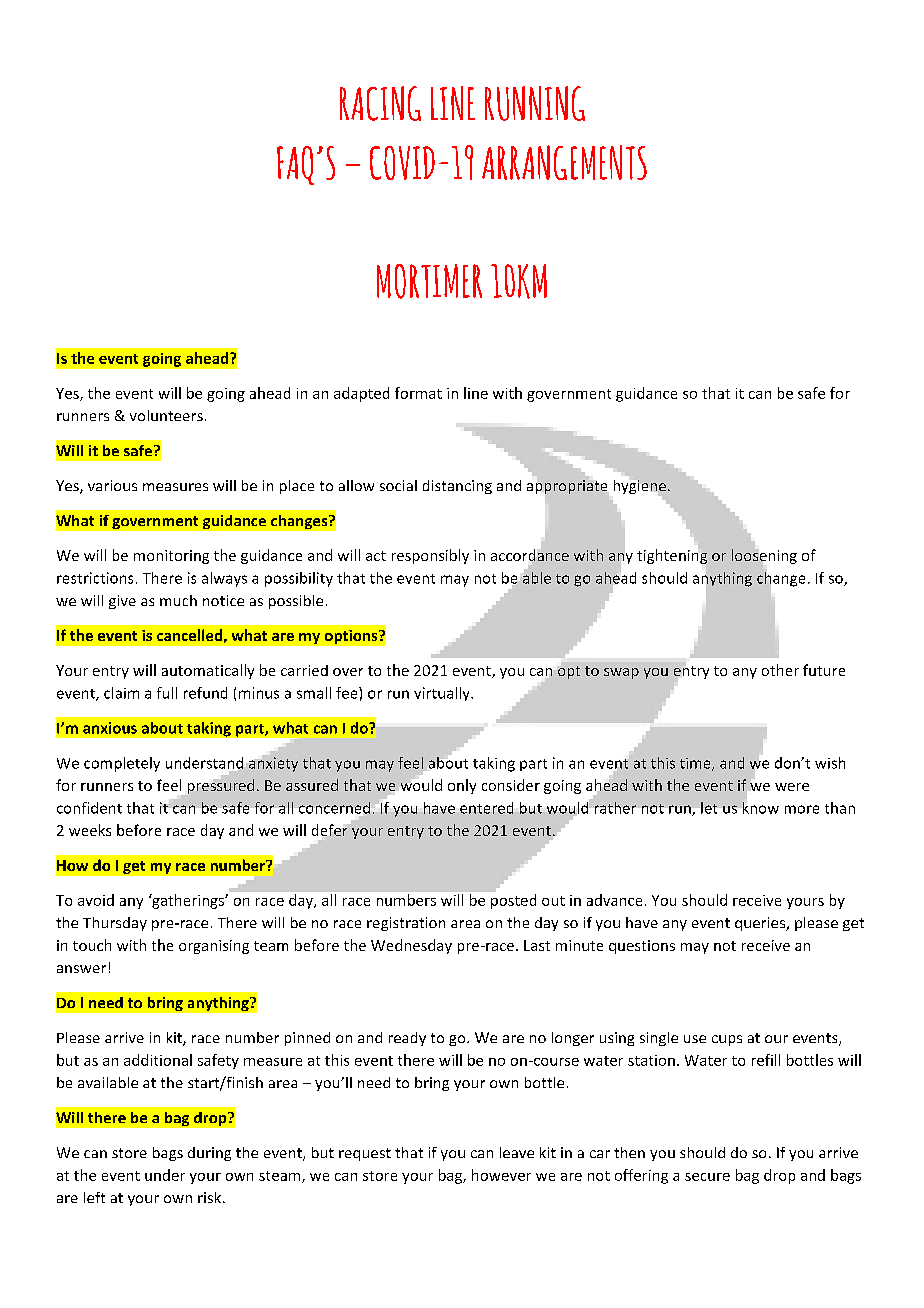  Describe the element at coordinates (564, 162) in the screenshot. I see `ARRANGEMENTS` at that location.
